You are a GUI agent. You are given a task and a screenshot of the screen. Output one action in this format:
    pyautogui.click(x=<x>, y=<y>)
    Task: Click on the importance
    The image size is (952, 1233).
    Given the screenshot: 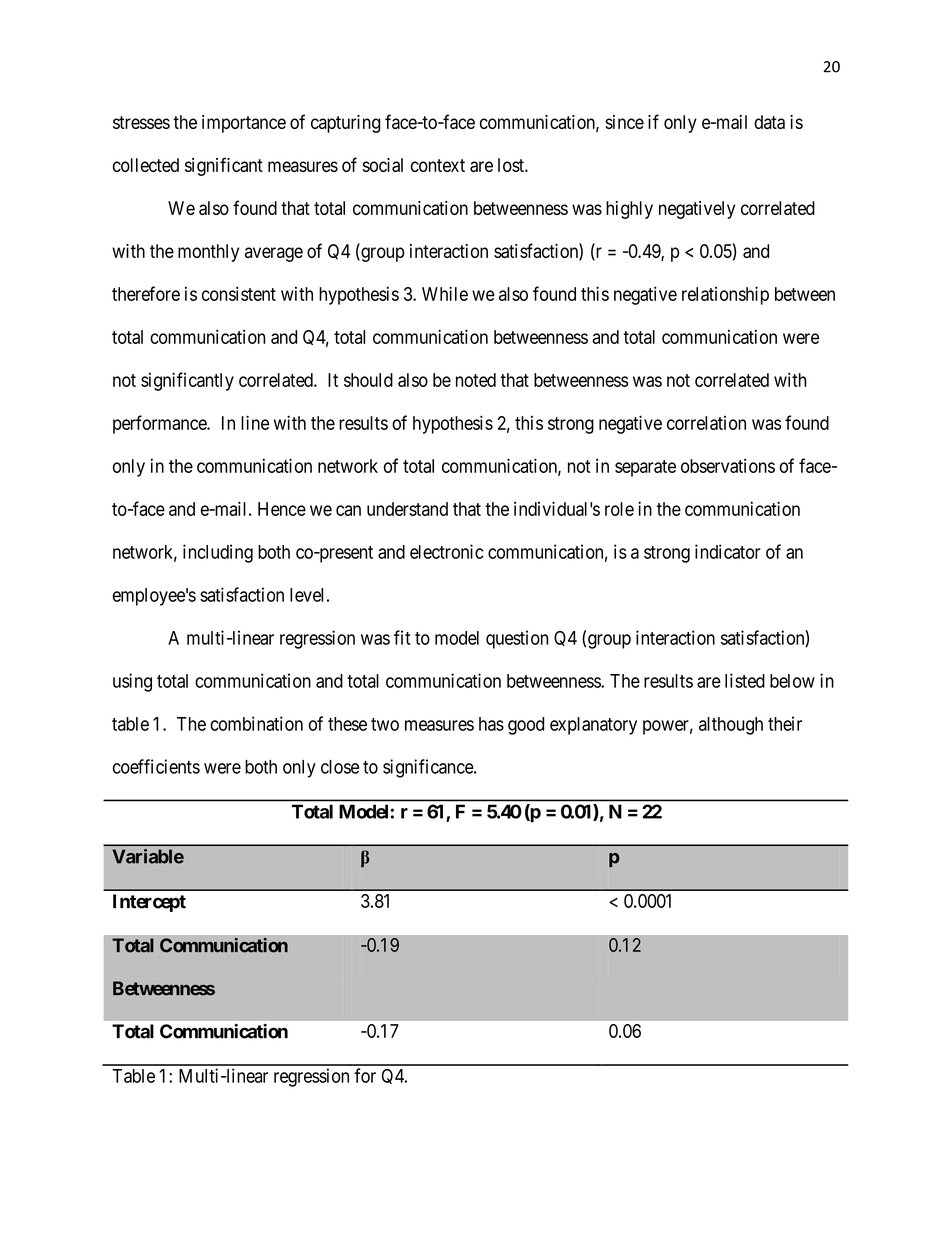 What is the action you would take?
    pyautogui.click(x=244, y=124)
